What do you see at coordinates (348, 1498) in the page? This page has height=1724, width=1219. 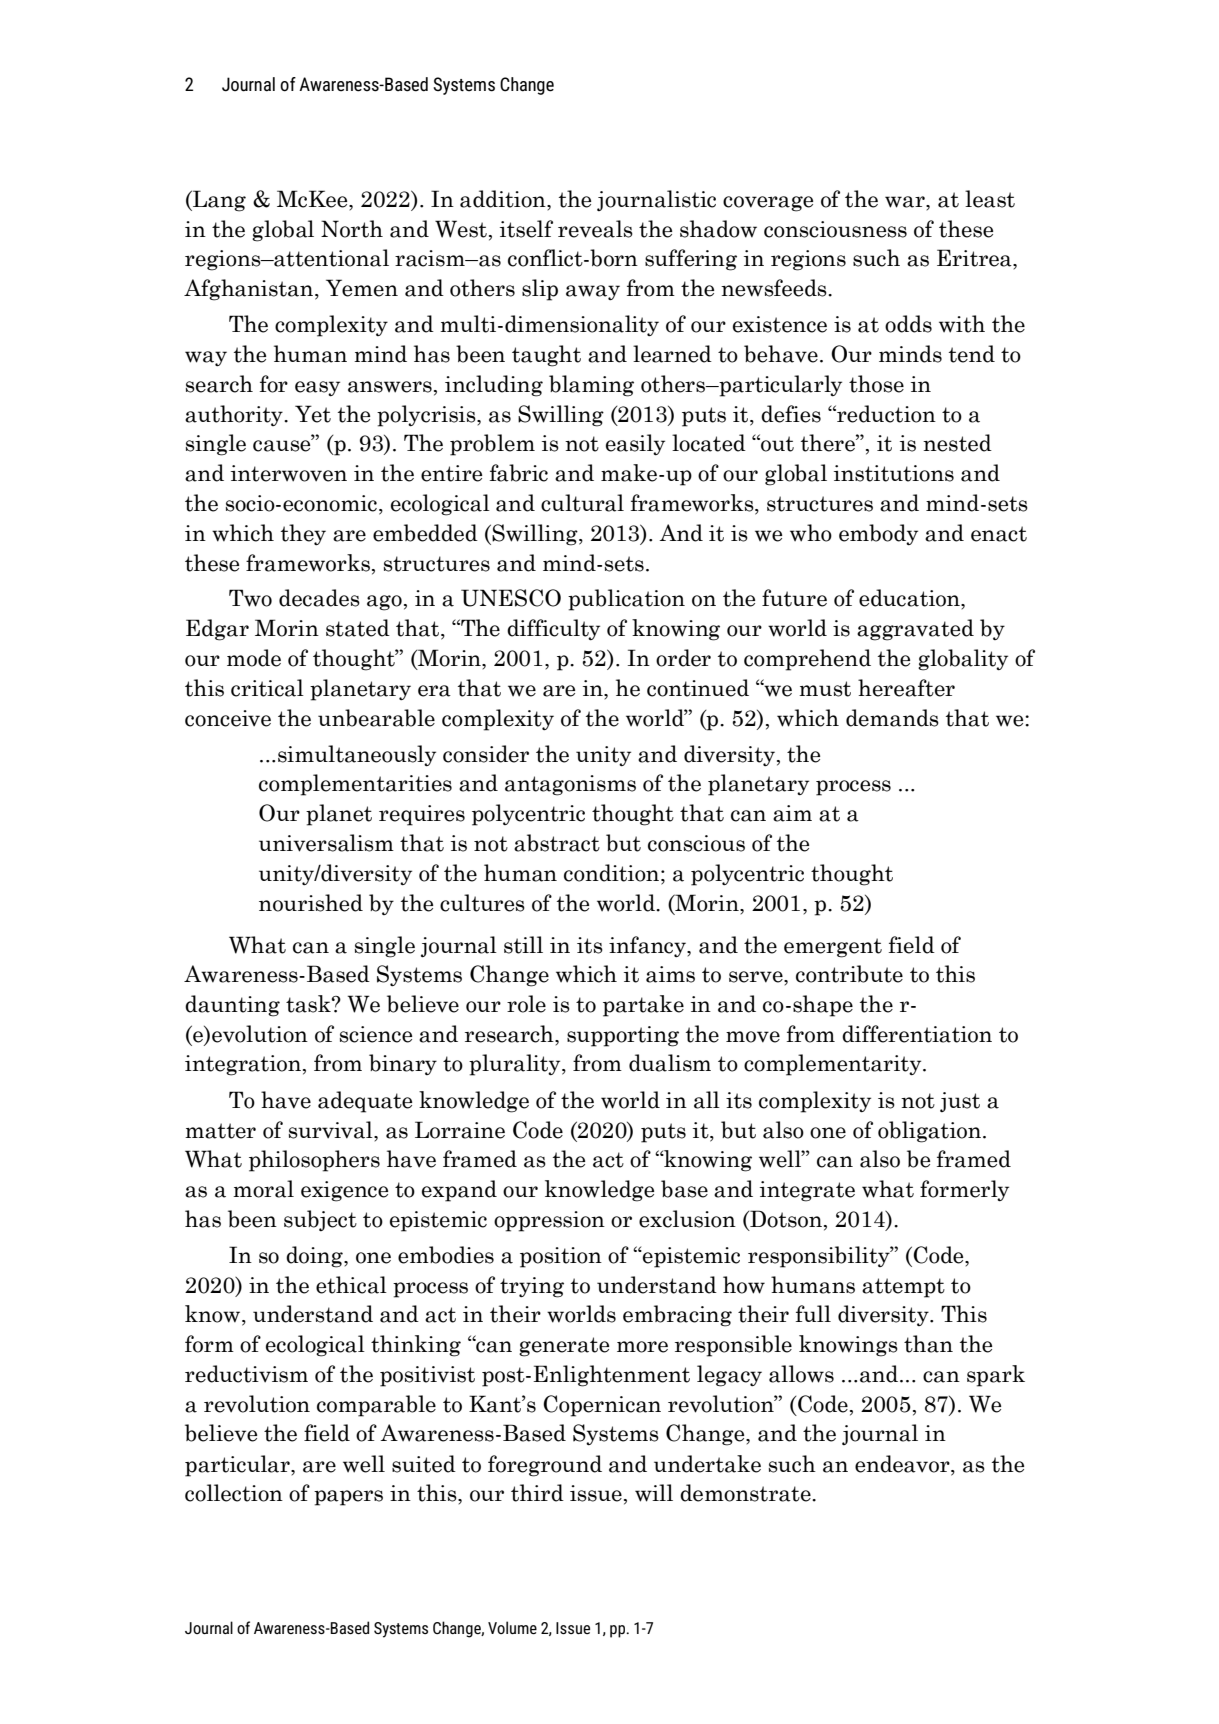 I see `papers` at bounding box center [348, 1498].
